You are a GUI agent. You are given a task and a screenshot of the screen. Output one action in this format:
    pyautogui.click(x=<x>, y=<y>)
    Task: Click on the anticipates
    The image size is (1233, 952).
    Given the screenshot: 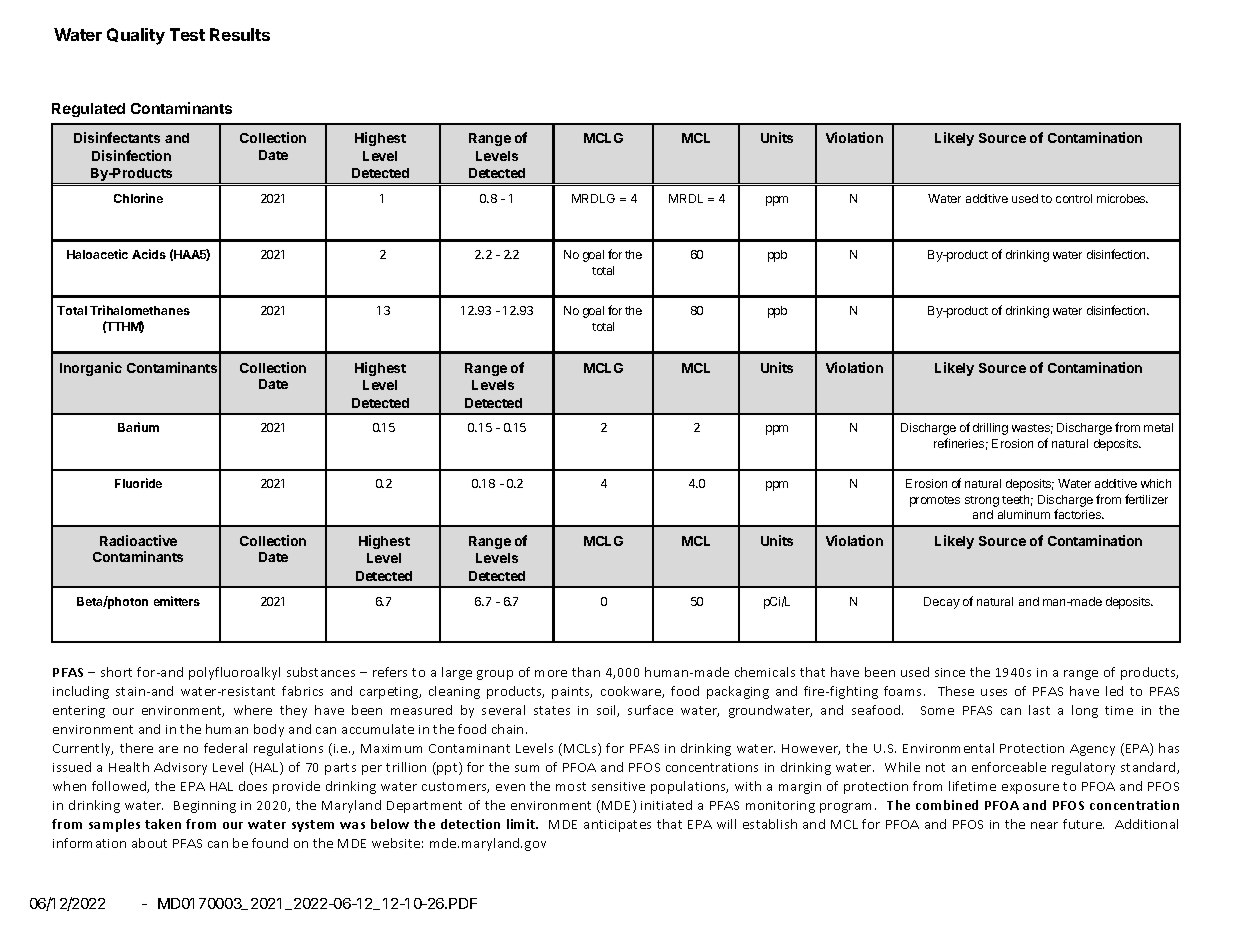 What is the action you would take?
    pyautogui.click(x=617, y=826)
